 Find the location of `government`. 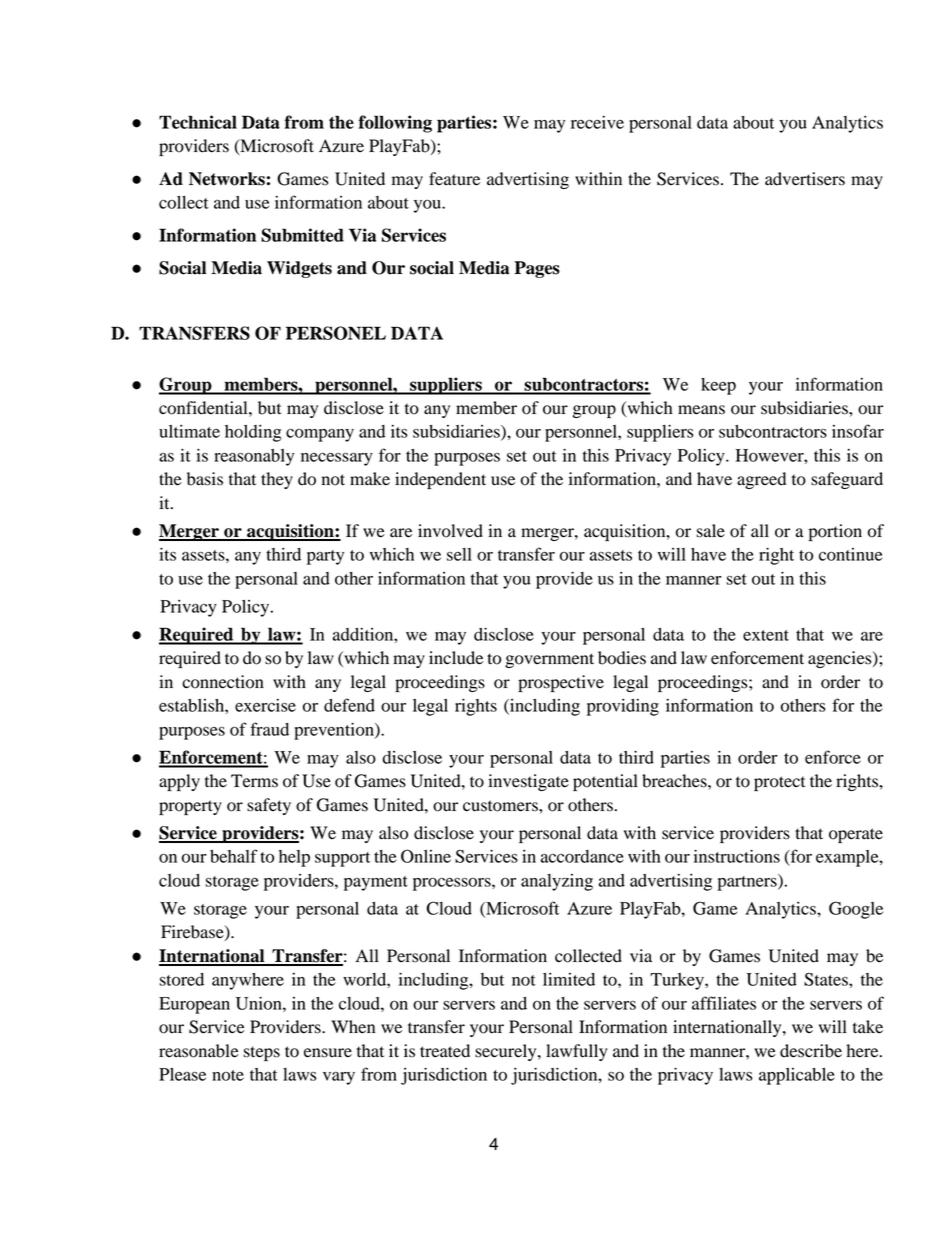

government is located at coordinates (549, 660).
